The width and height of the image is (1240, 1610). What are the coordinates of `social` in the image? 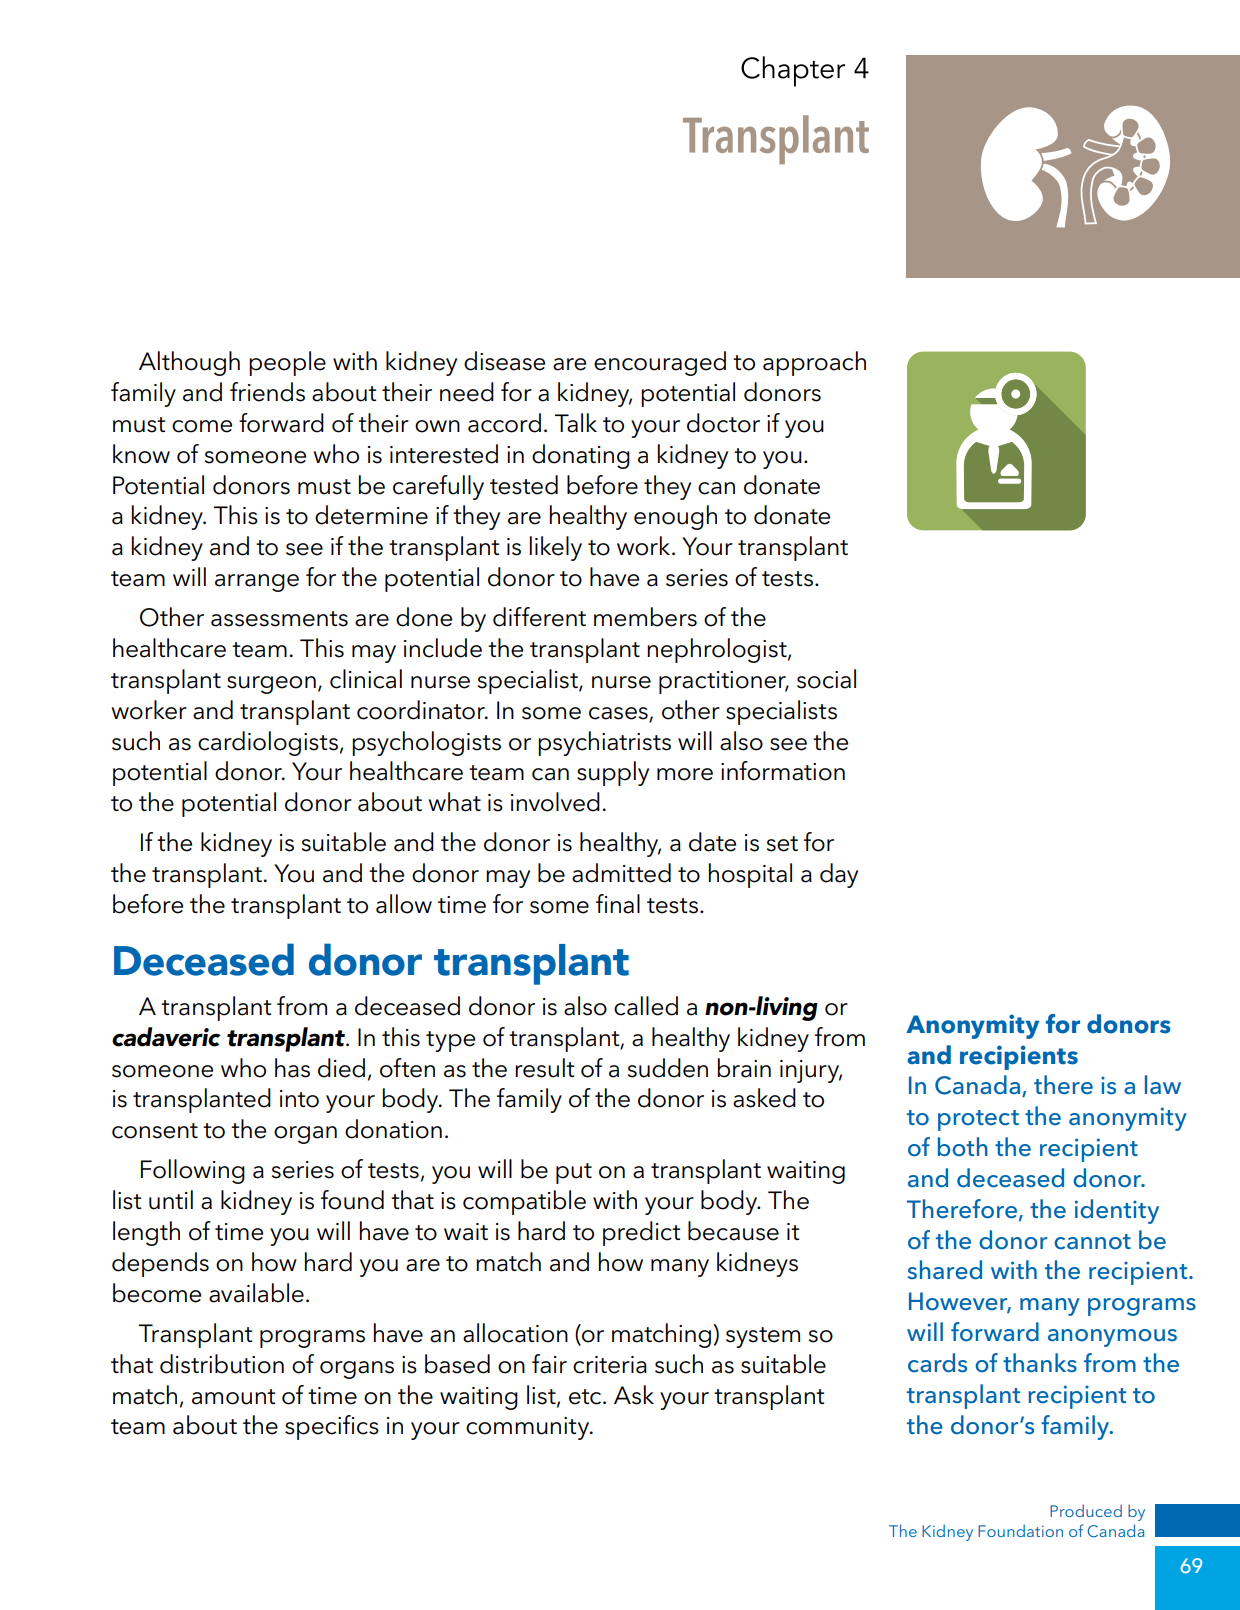 It's located at (826, 679).
